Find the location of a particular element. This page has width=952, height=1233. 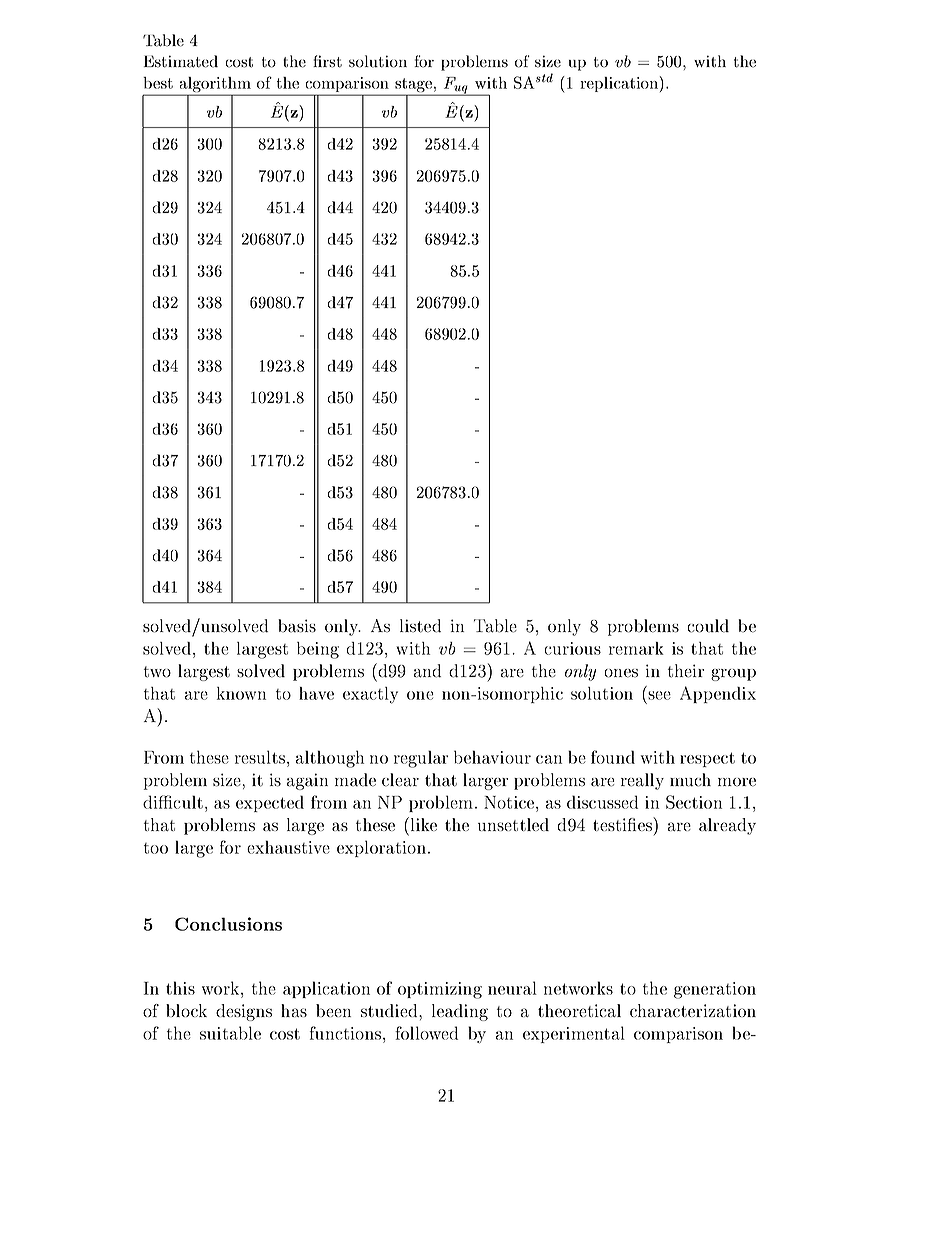

listed is located at coordinates (420, 626).
